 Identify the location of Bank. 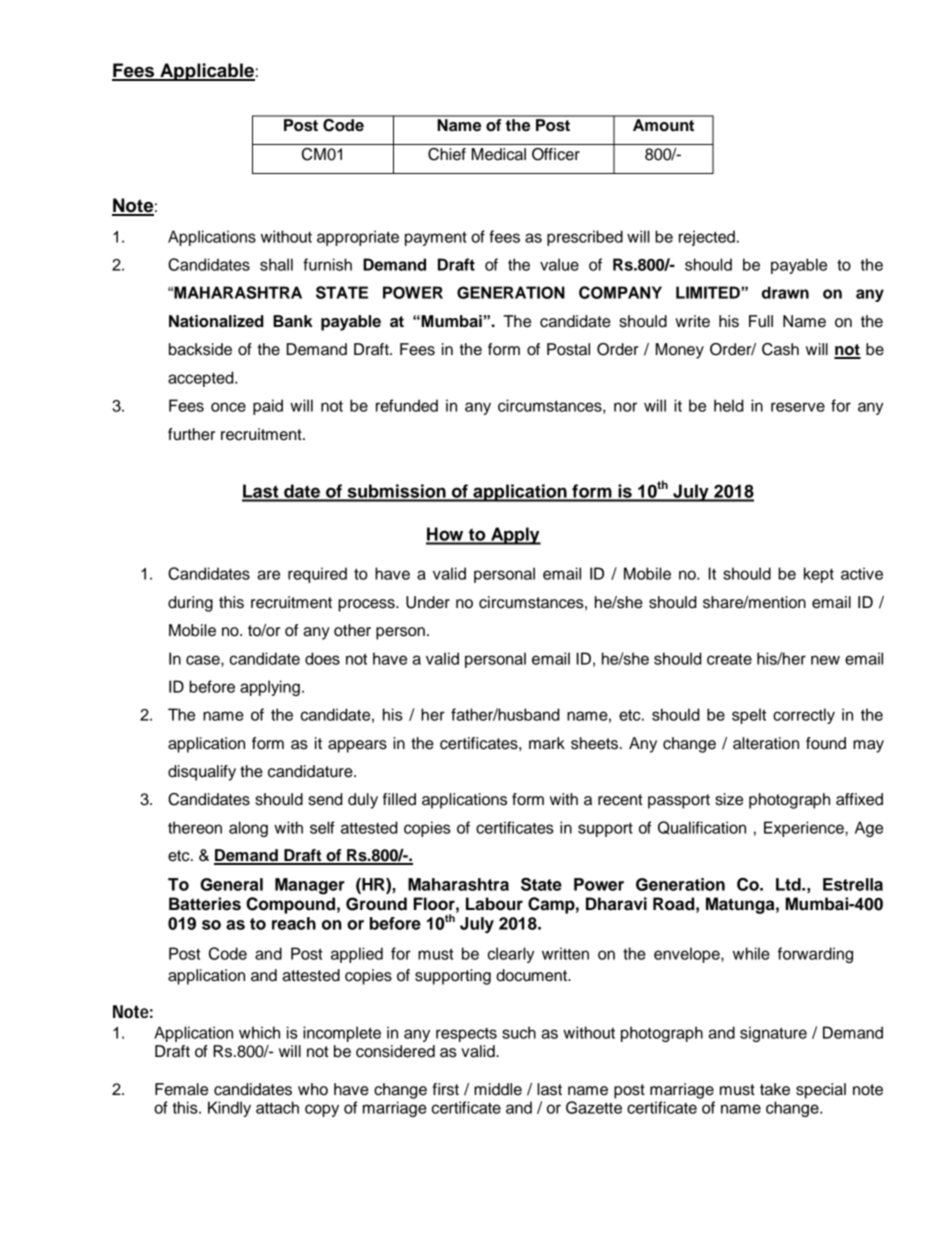
(293, 321).
